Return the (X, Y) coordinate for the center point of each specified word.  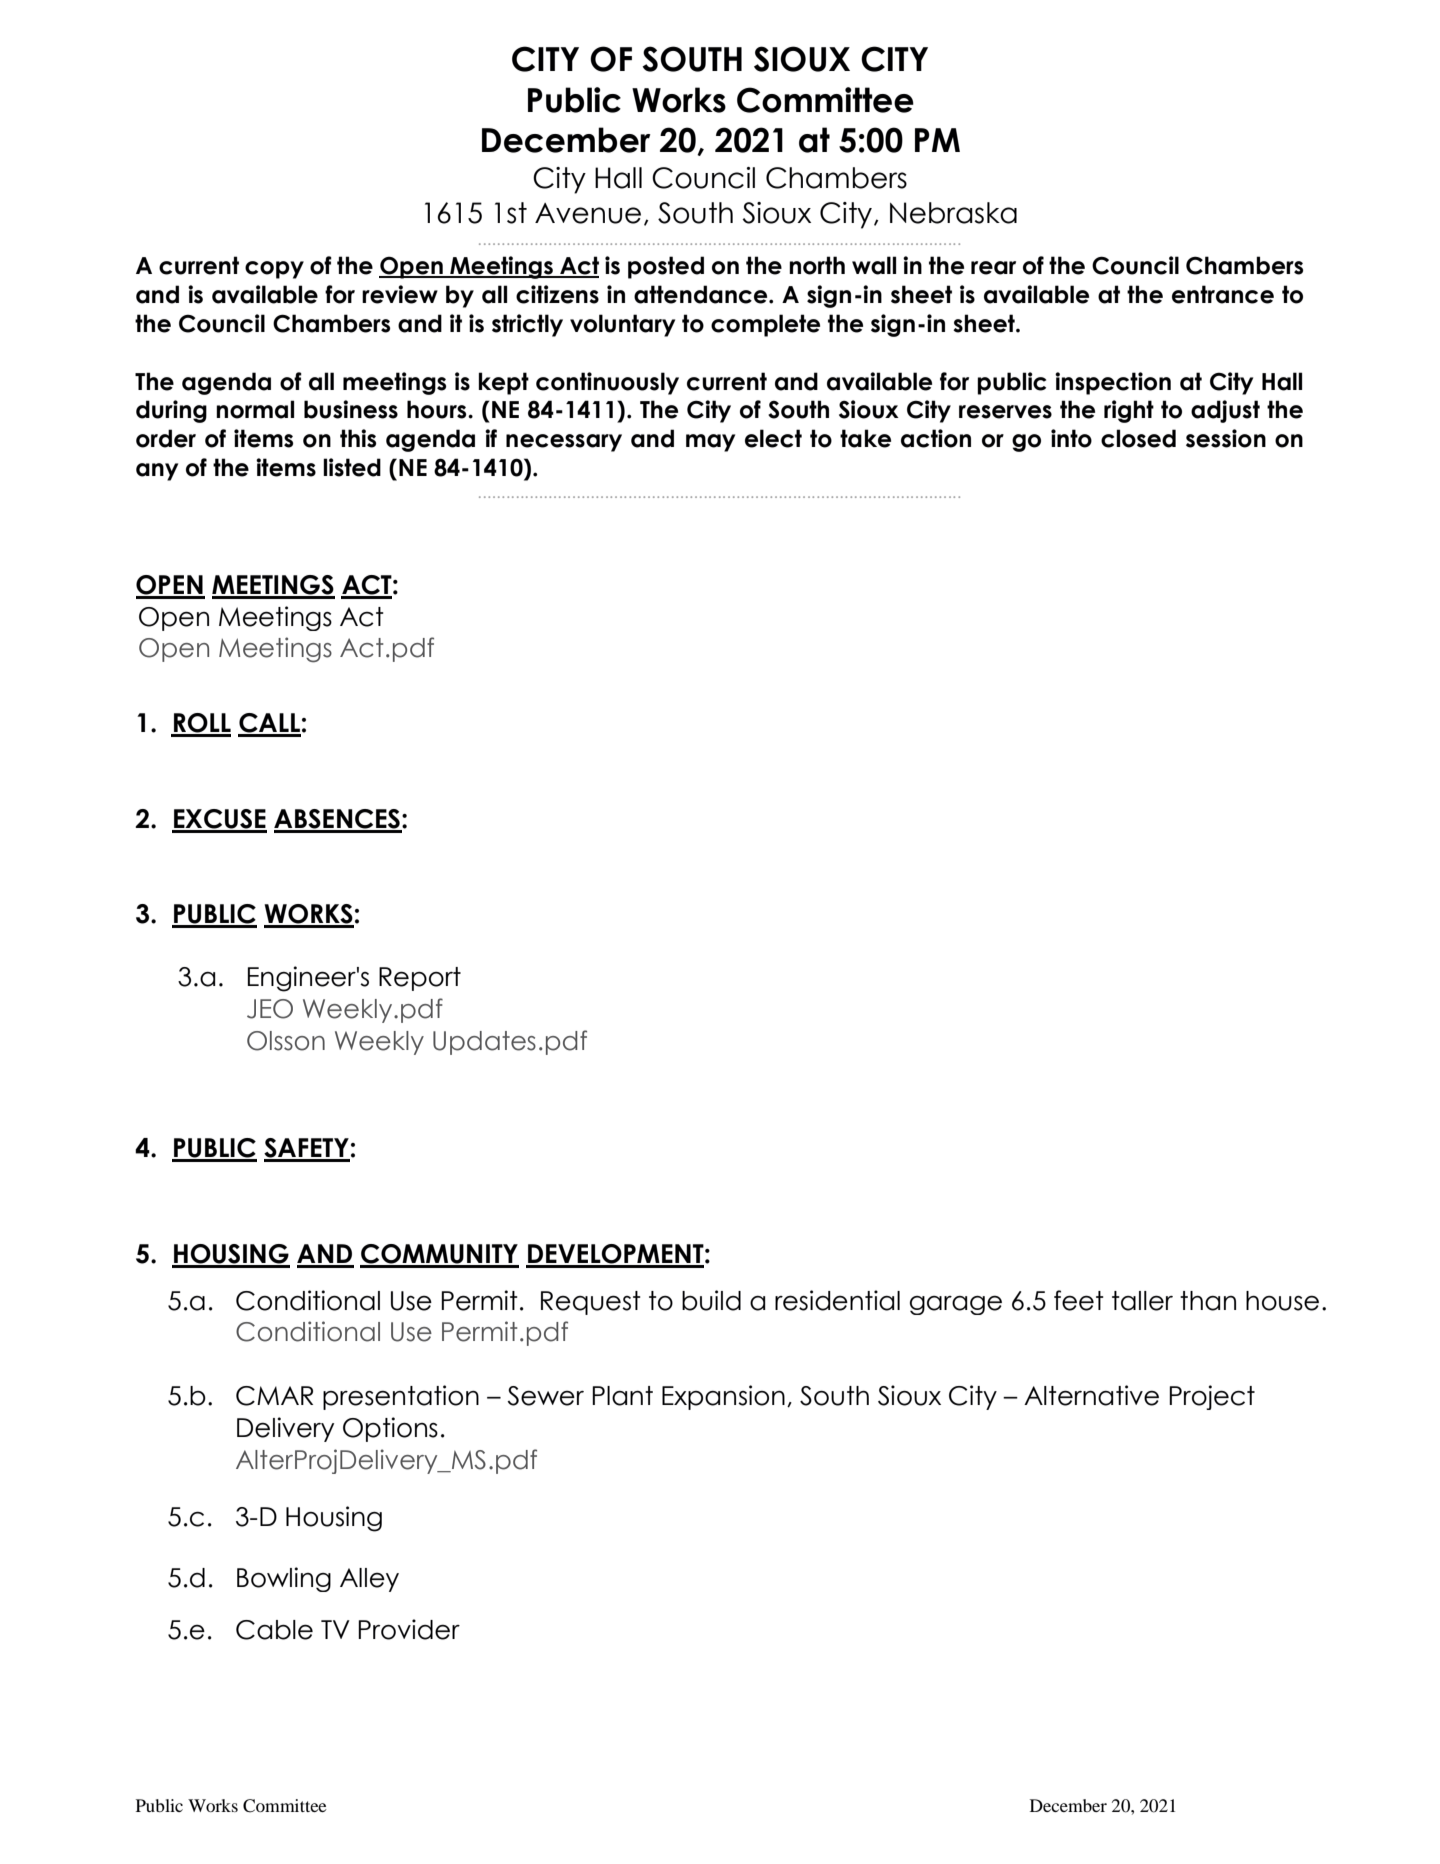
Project (1212, 1397)
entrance (1223, 294)
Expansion (723, 1397)
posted (666, 267)
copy (274, 270)
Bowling (284, 1579)
